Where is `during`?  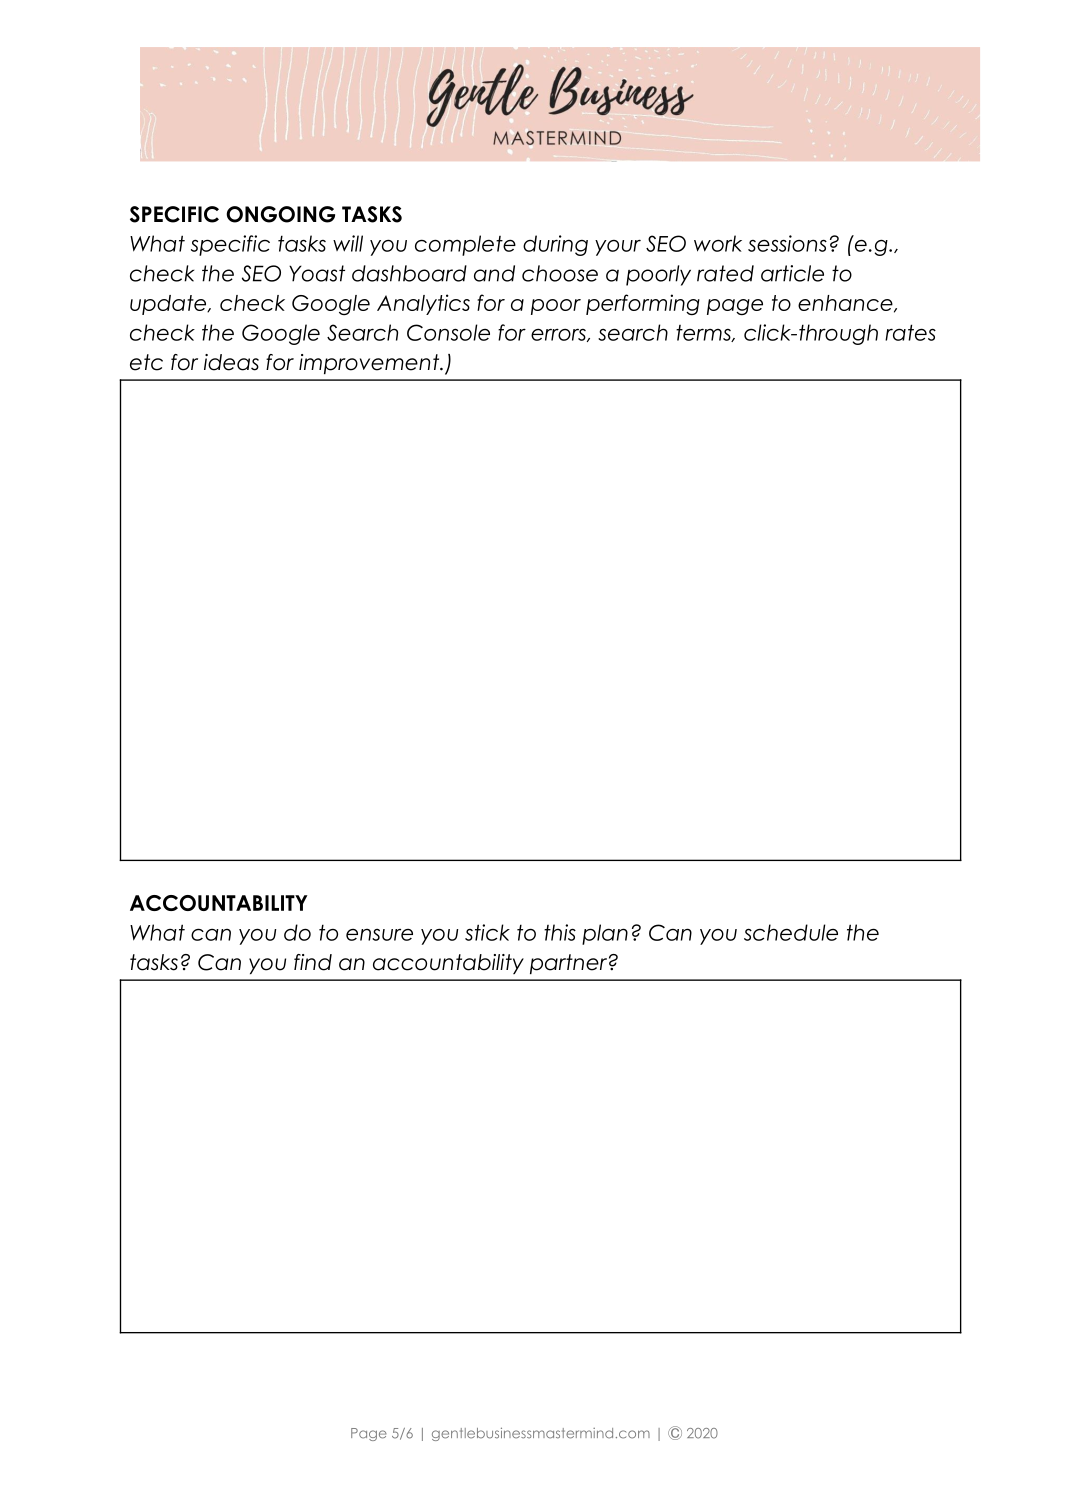
during is located at coordinates (555, 245).
